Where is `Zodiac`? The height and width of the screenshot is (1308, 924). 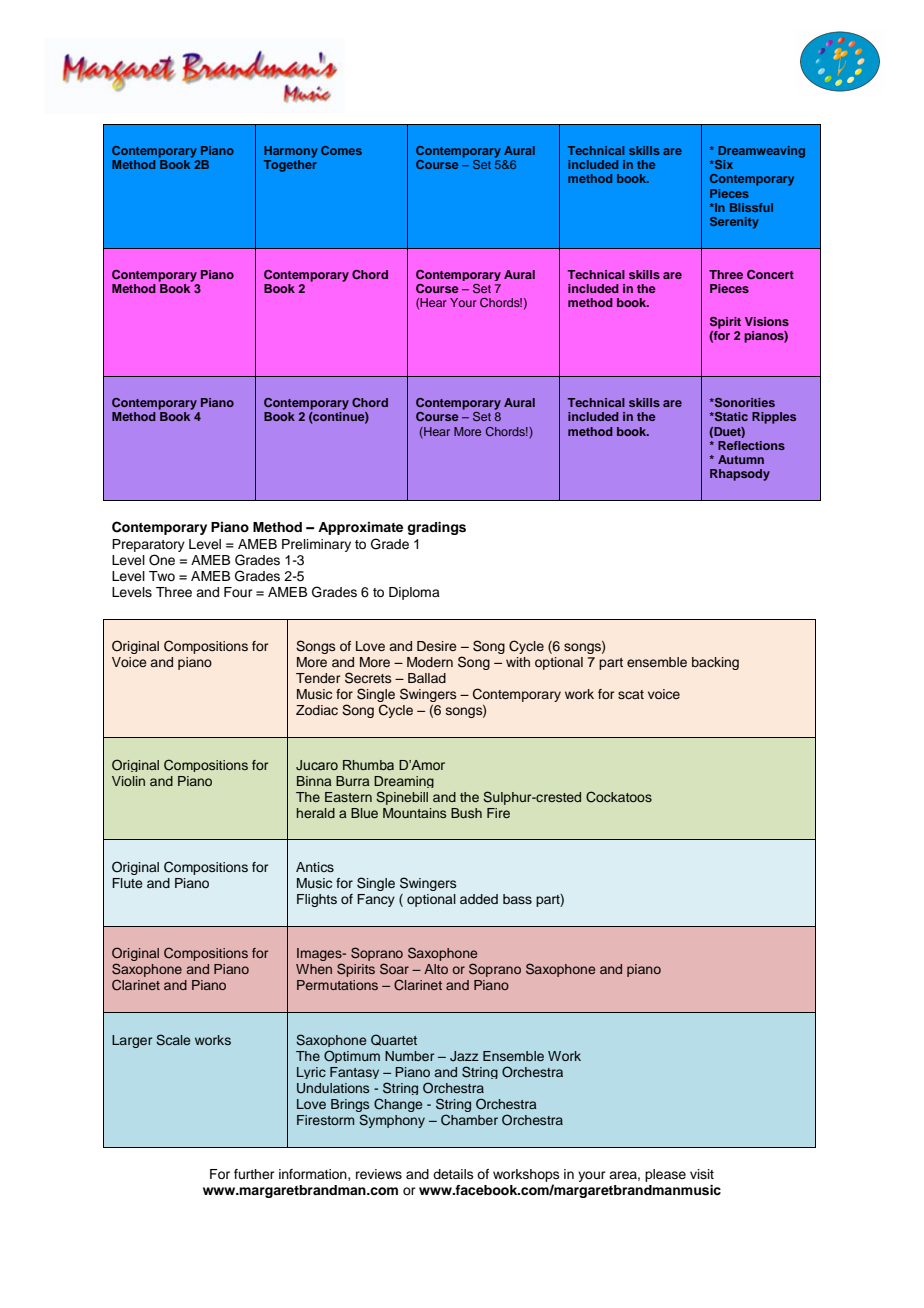
Zodiac is located at coordinates (317, 710).
